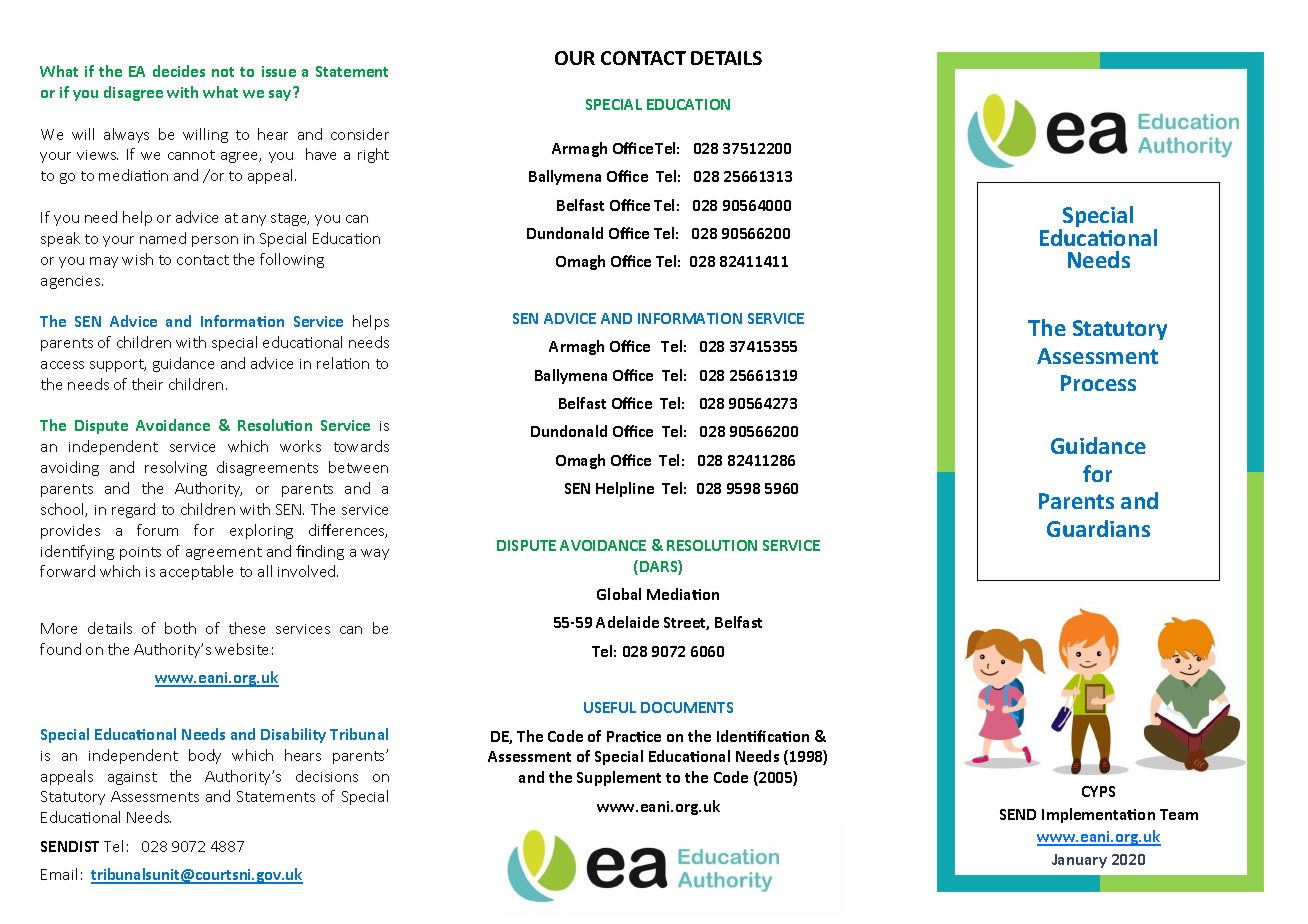  What do you see at coordinates (176, 468) in the screenshot?
I see `resolving` at bounding box center [176, 468].
